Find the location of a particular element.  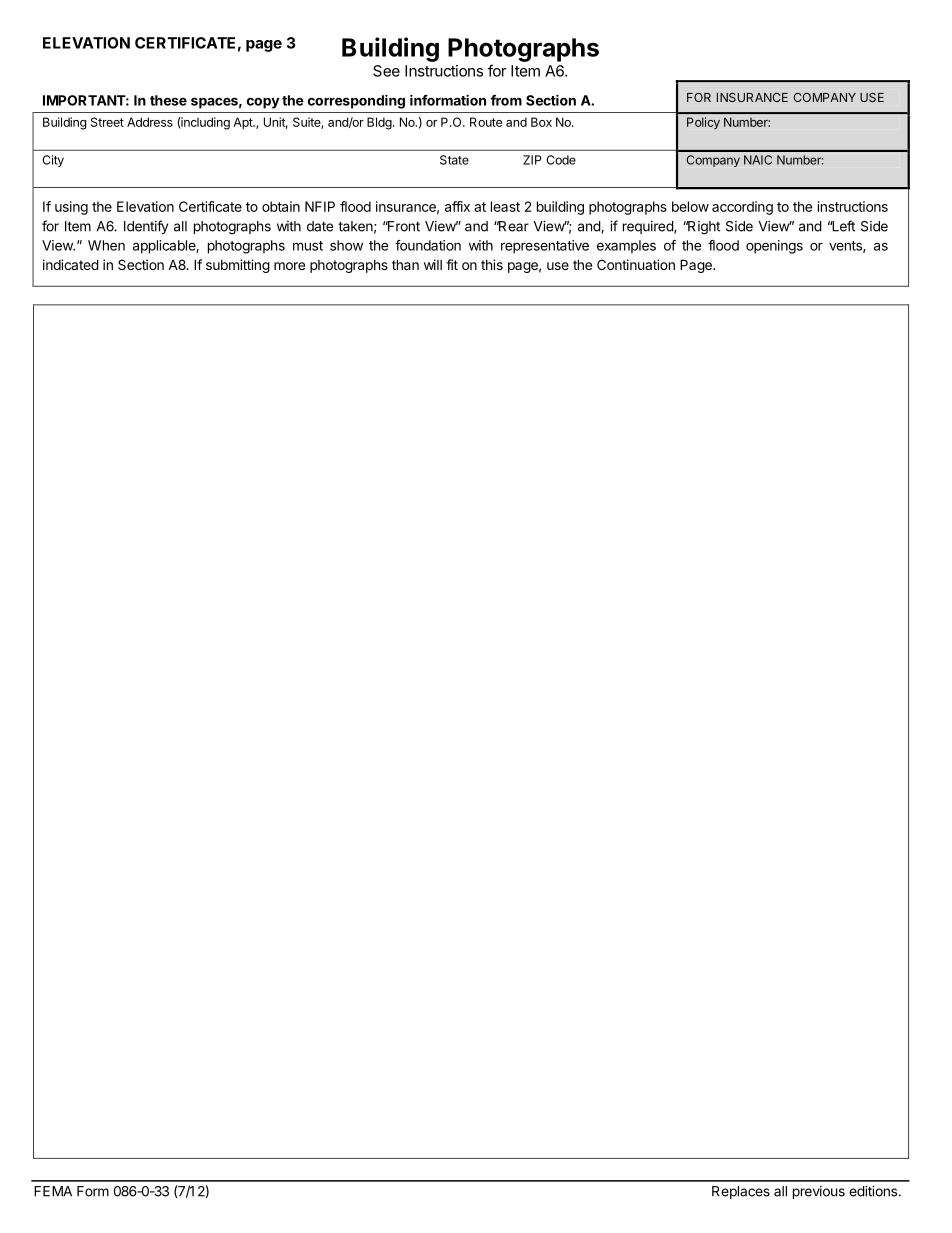

submitting is located at coordinates (238, 266).
